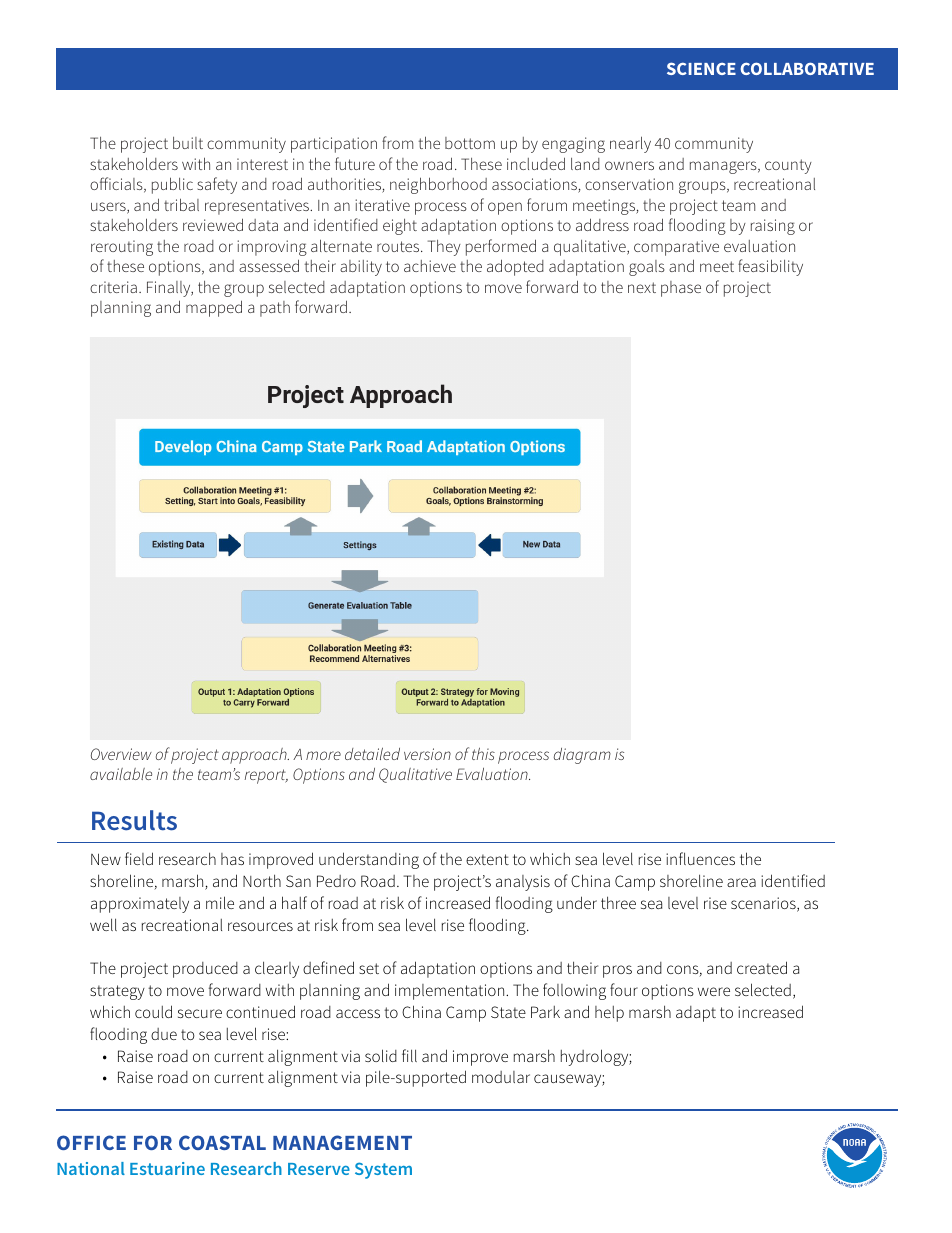 This screenshot has width=952, height=1233. Describe the element at coordinates (383, 1170) in the screenshot. I see `System` at that location.
